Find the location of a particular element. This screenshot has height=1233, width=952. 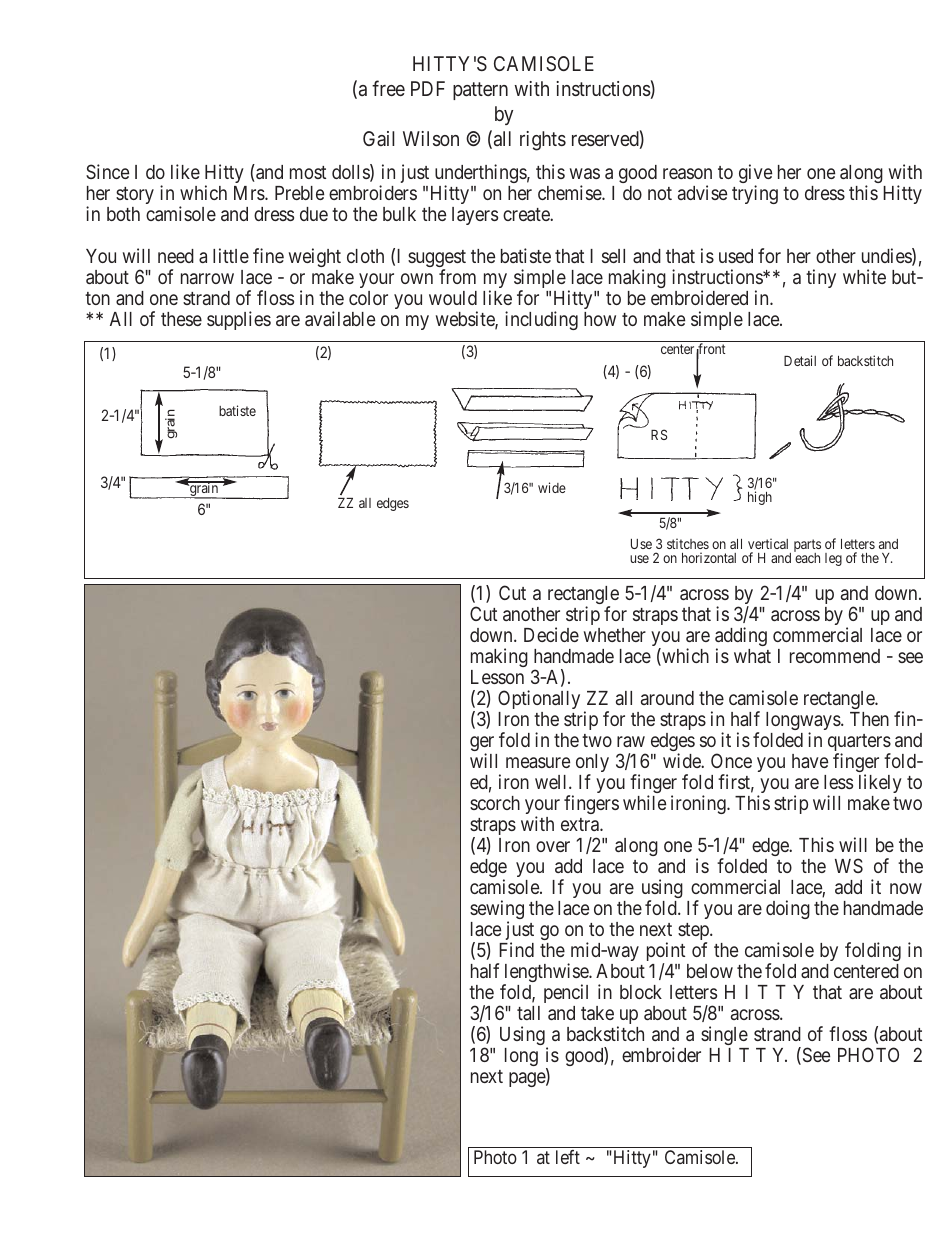

have is located at coordinates (810, 761).
